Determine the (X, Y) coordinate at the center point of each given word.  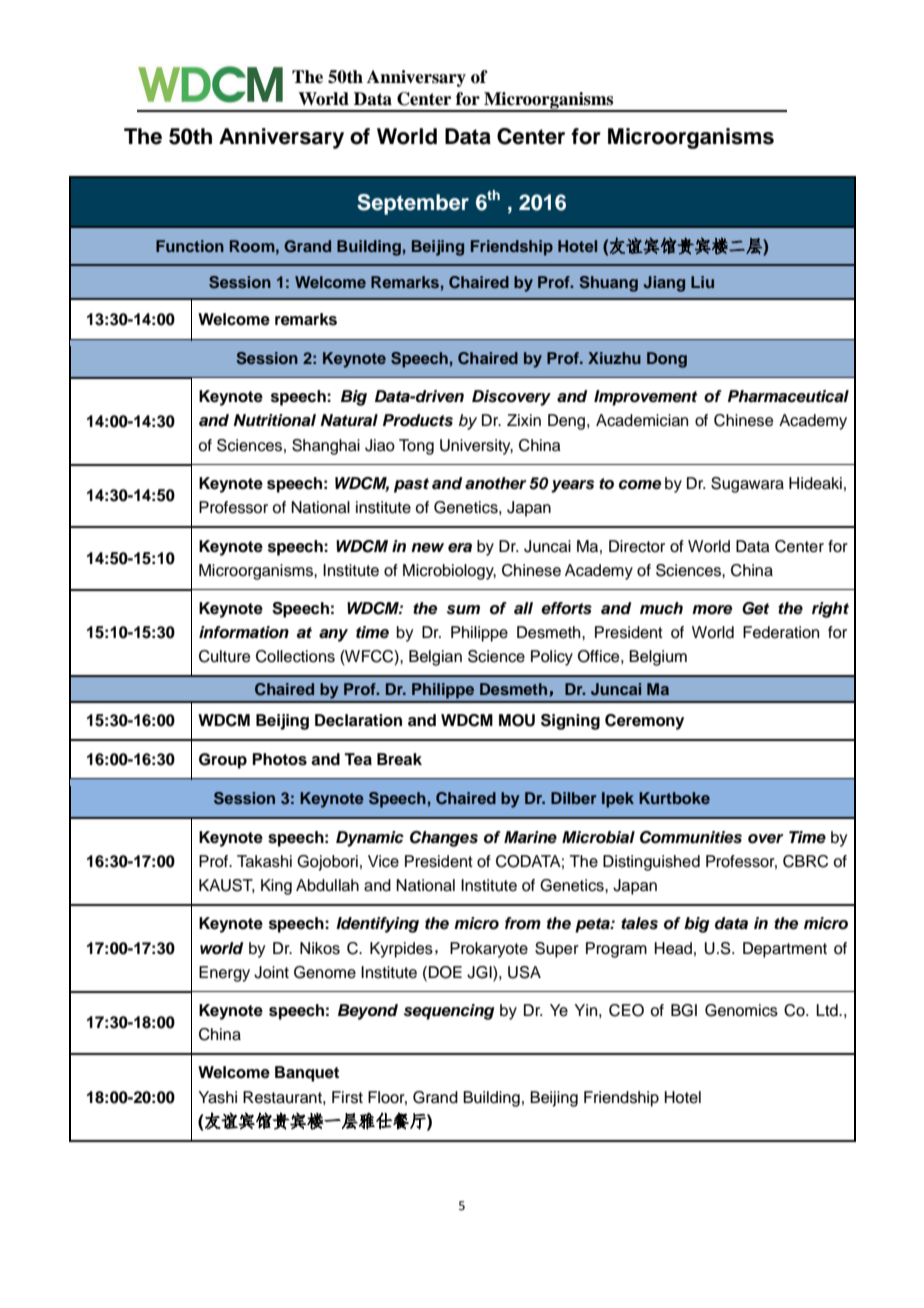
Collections (295, 656)
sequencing (449, 1012)
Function (190, 246)
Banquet (307, 1074)
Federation (781, 632)
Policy (552, 658)
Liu (702, 282)
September (413, 204)
